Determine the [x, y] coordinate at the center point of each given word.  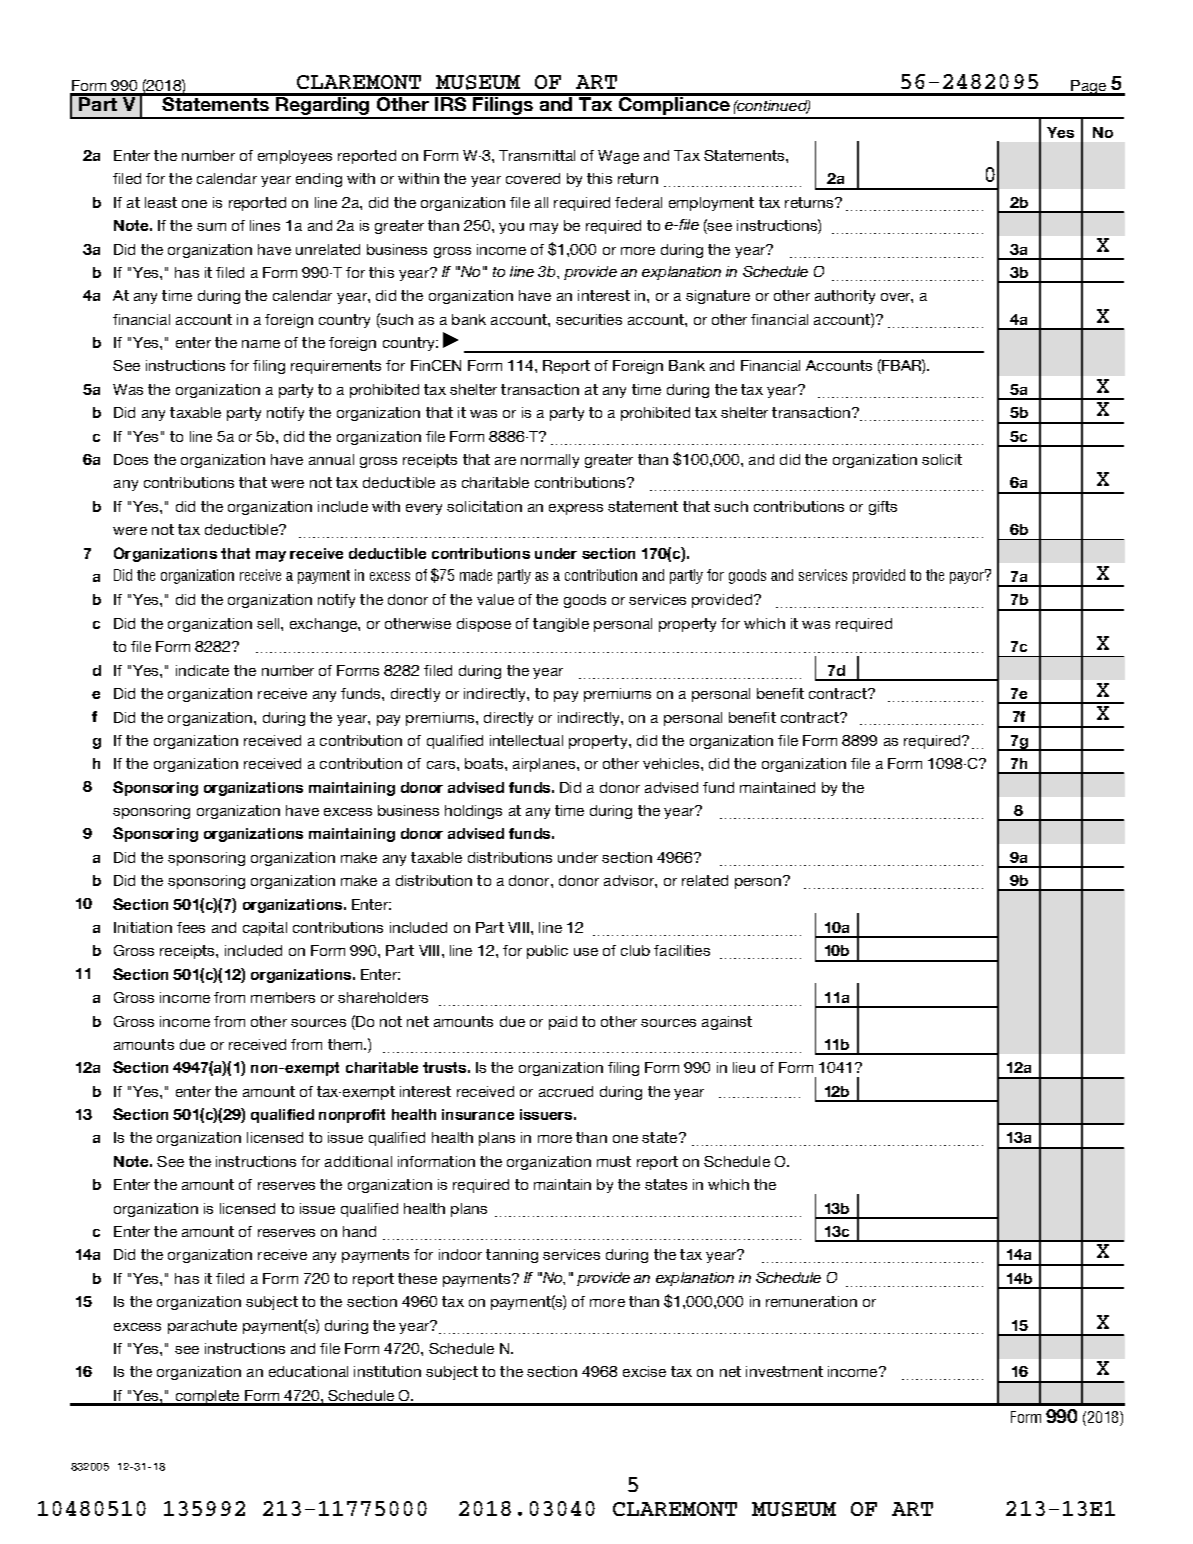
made [476, 575]
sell [269, 623]
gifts [883, 508]
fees [191, 927]
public [547, 952]
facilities [682, 950]
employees [295, 157]
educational [308, 1371]
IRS [451, 102]
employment [711, 204]
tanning [512, 1256]
